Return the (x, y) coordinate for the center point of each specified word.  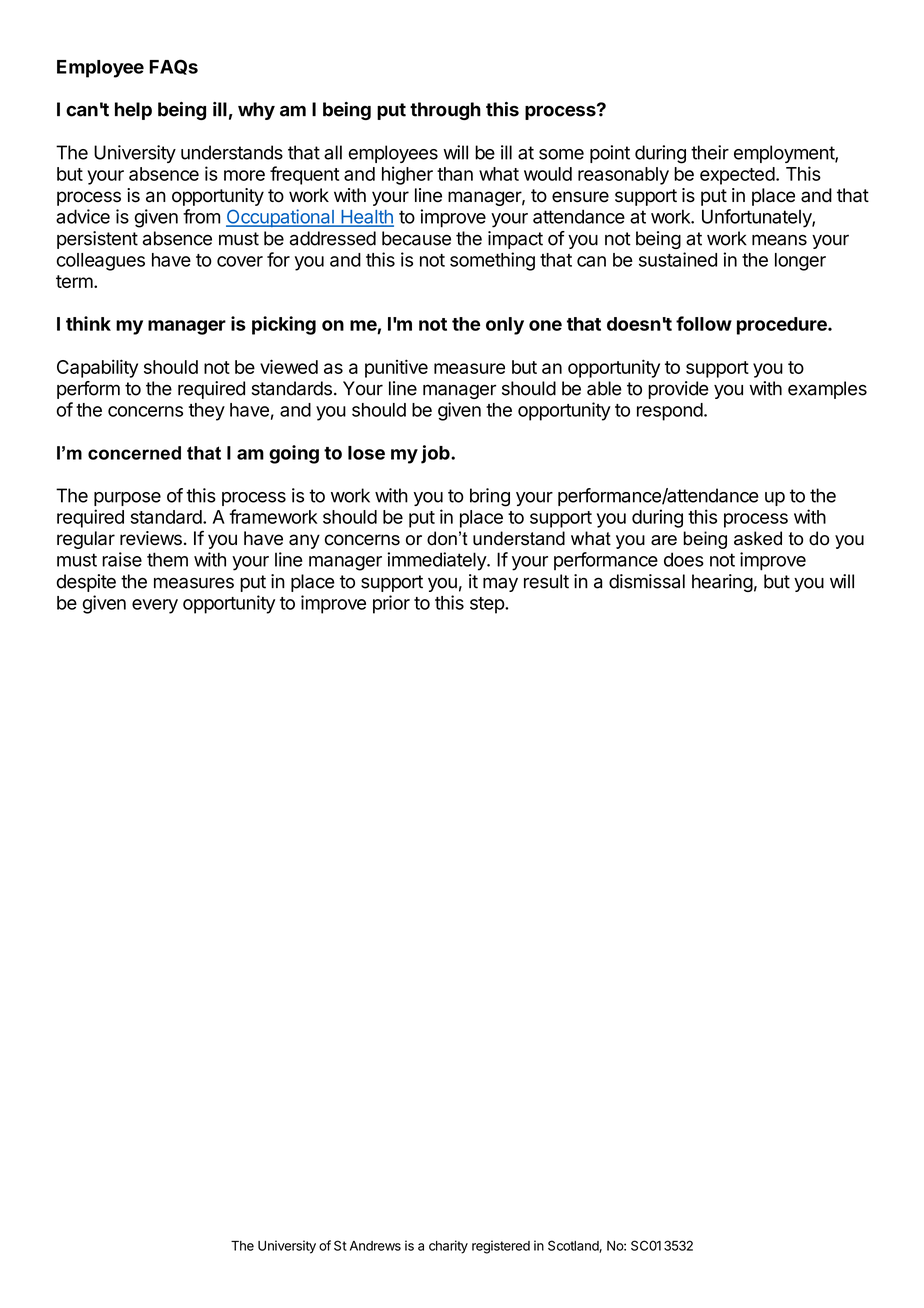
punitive (396, 368)
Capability (97, 368)
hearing (722, 583)
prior (391, 604)
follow (704, 323)
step (488, 605)
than (455, 174)
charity (448, 1247)
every (155, 606)
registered (501, 1247)
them (167, 559)
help (133, 111)
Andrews (375, 1246)
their (710, 152)
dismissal (647, 581)
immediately (437, 561)
